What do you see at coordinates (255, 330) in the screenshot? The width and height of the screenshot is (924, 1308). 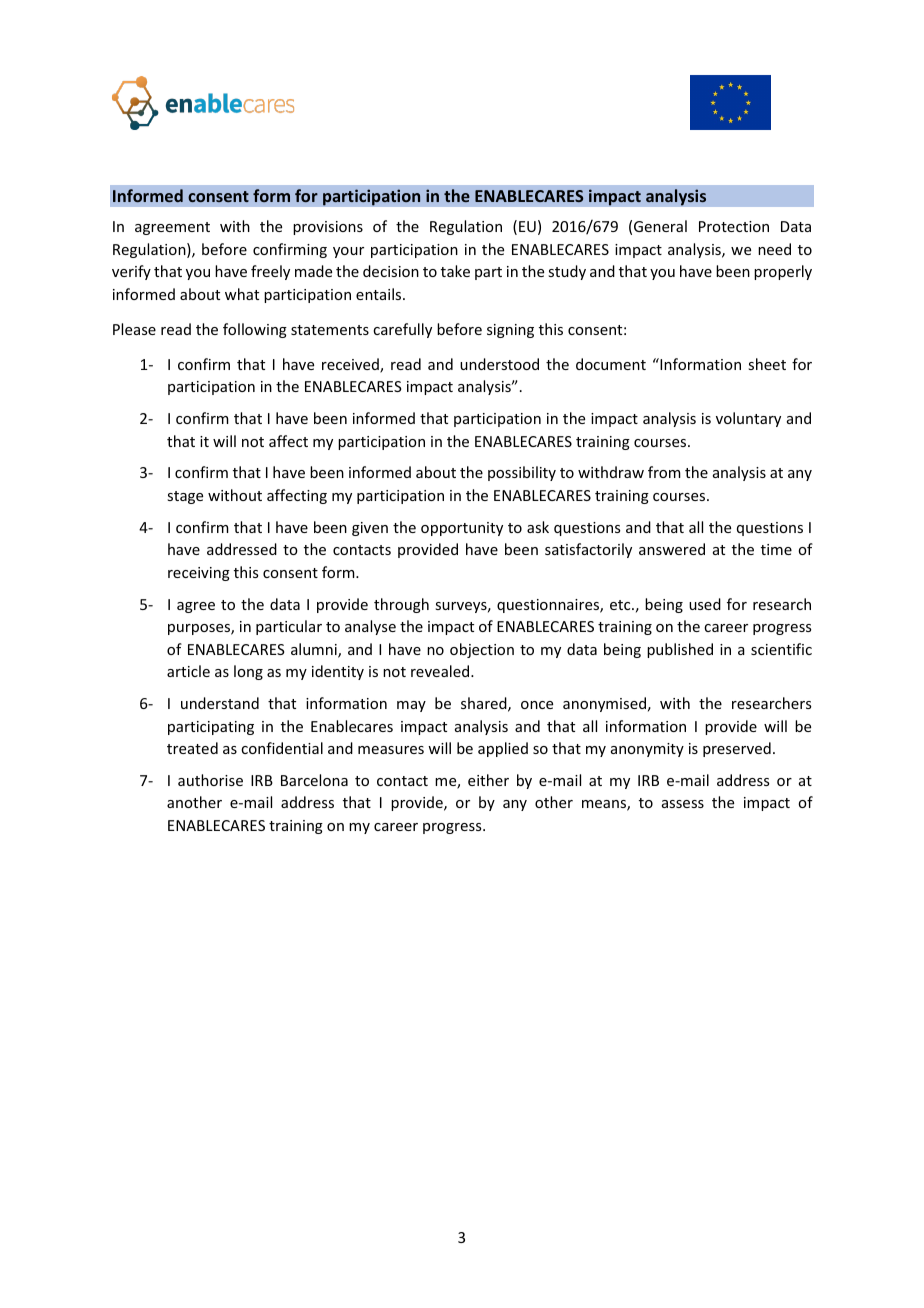 I see `following` at bounding box center [255, 330].
